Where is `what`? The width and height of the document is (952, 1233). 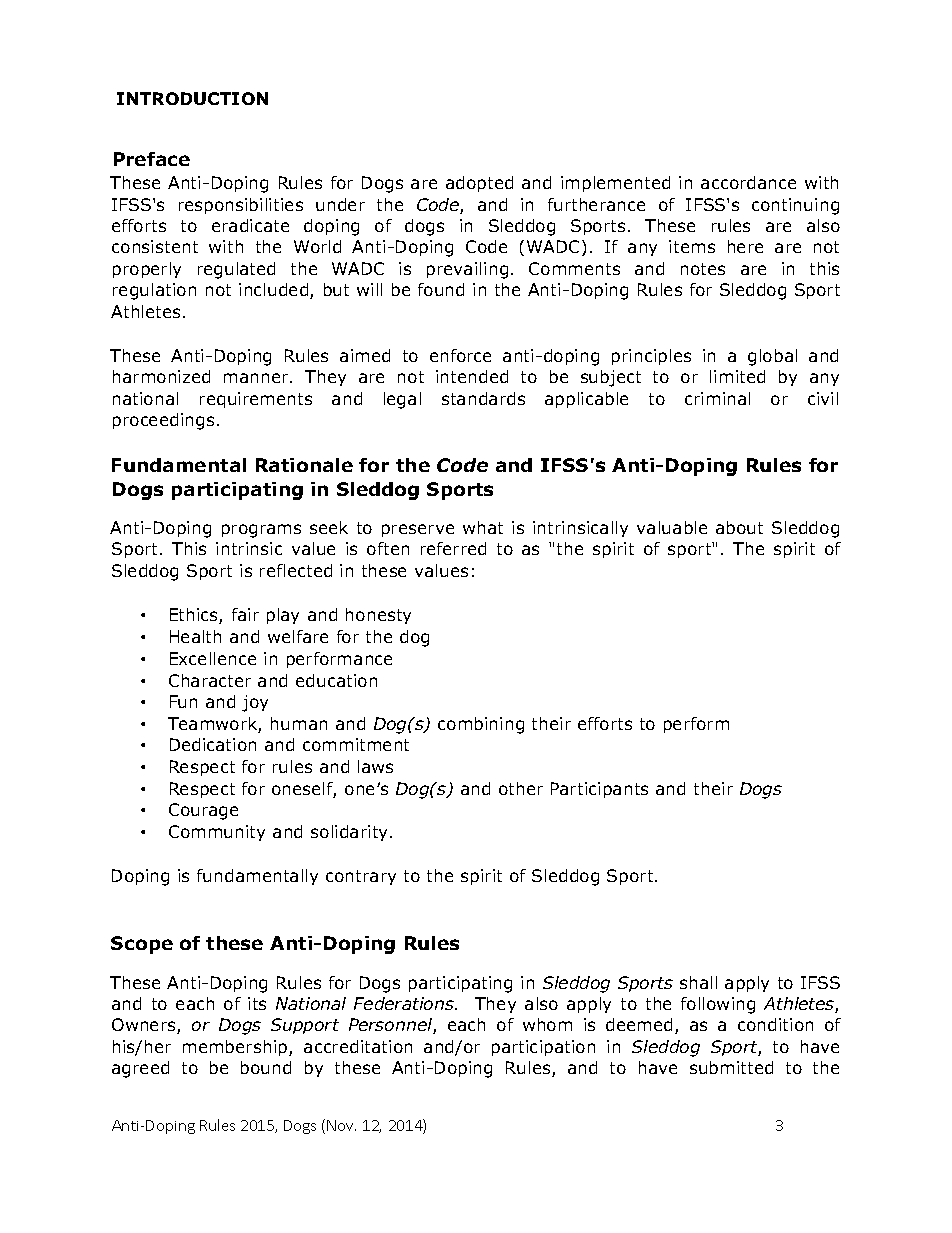
what is located at coordinates (483, 527).
